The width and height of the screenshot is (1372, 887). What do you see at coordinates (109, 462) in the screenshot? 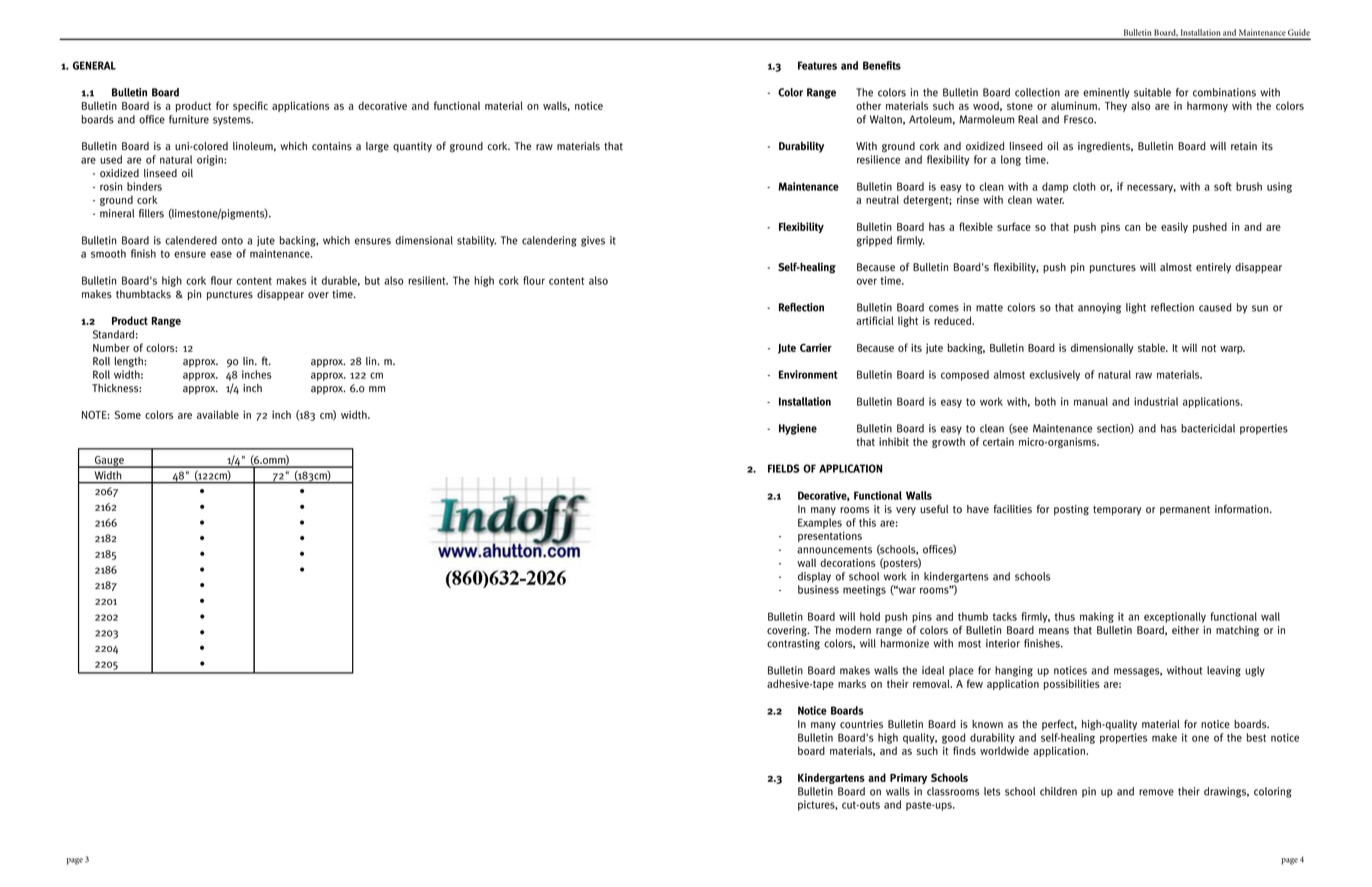
I see `Gauge` at bounding box center [109, 462].
